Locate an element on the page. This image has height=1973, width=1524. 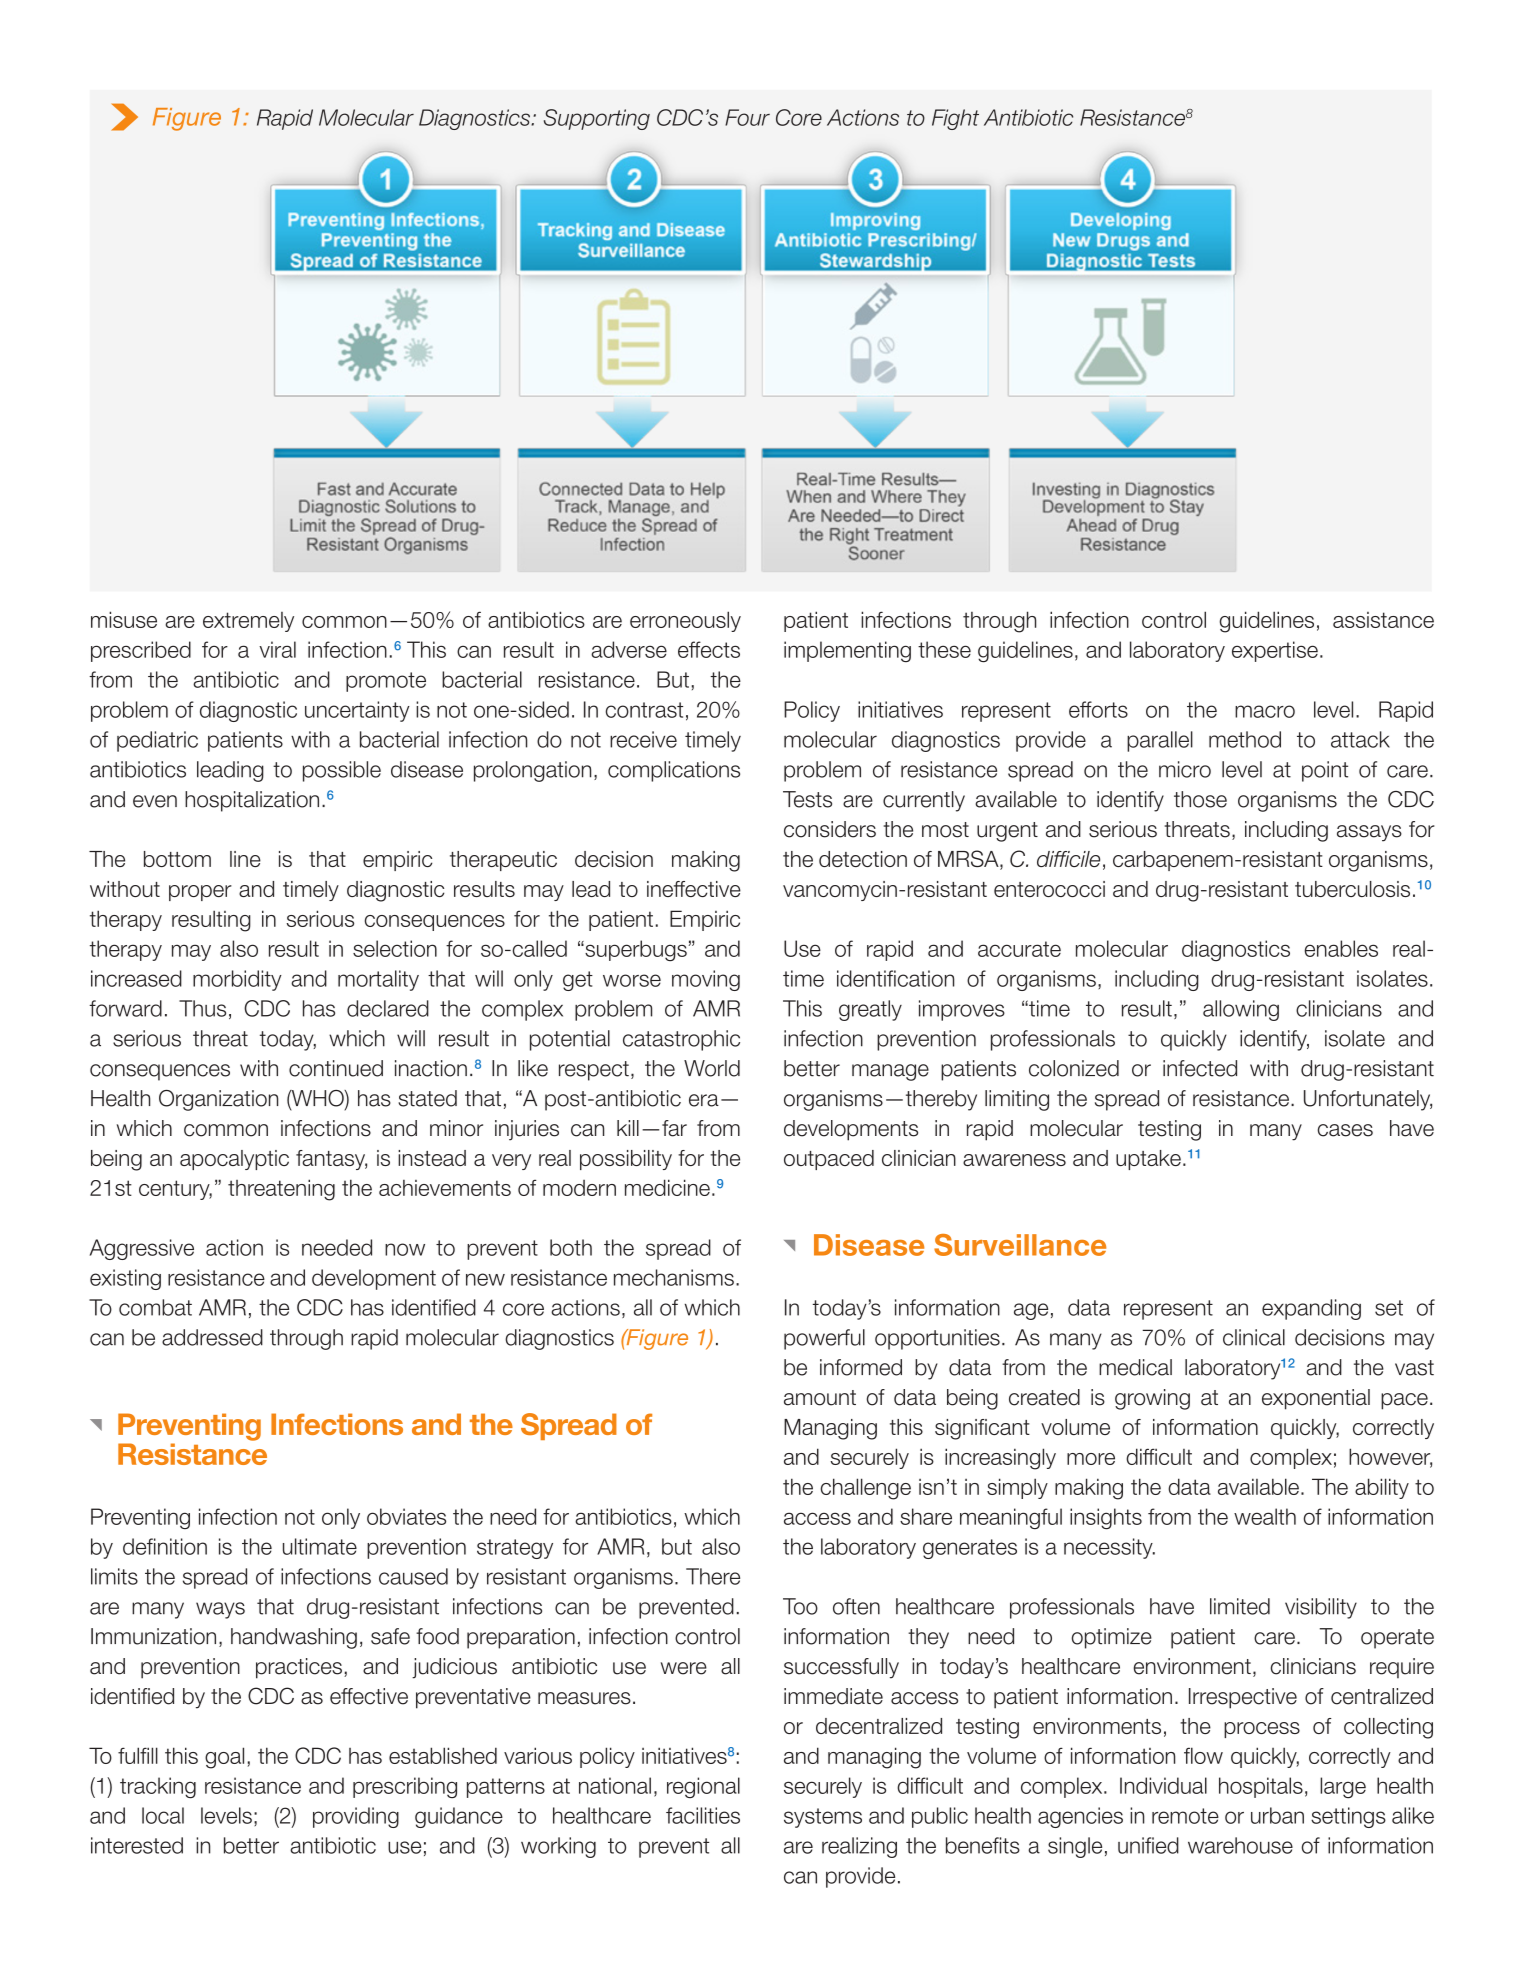
challenge is located at coordinates (866, 1489).
